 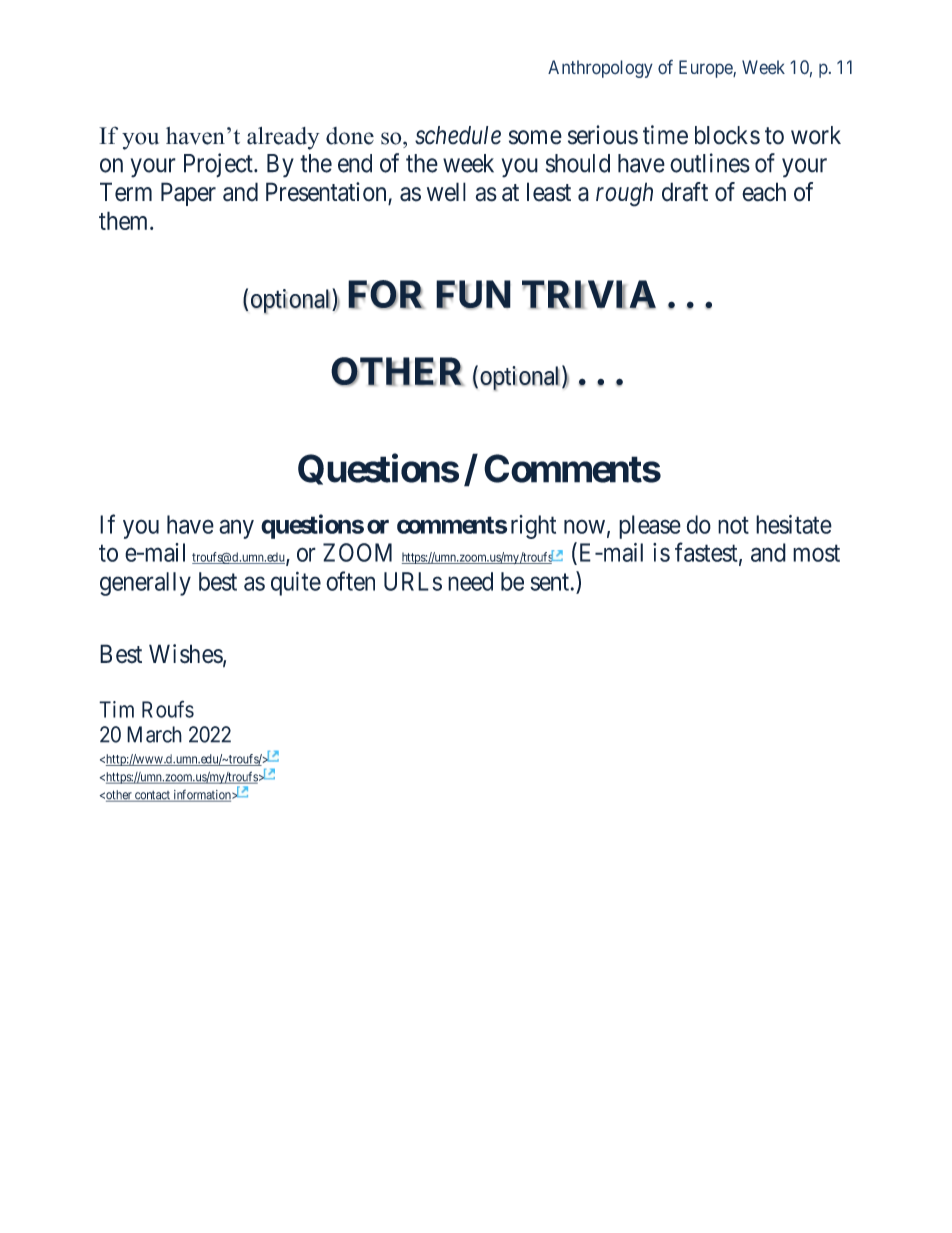 I want to click on most, so click(x=816, y=553).
